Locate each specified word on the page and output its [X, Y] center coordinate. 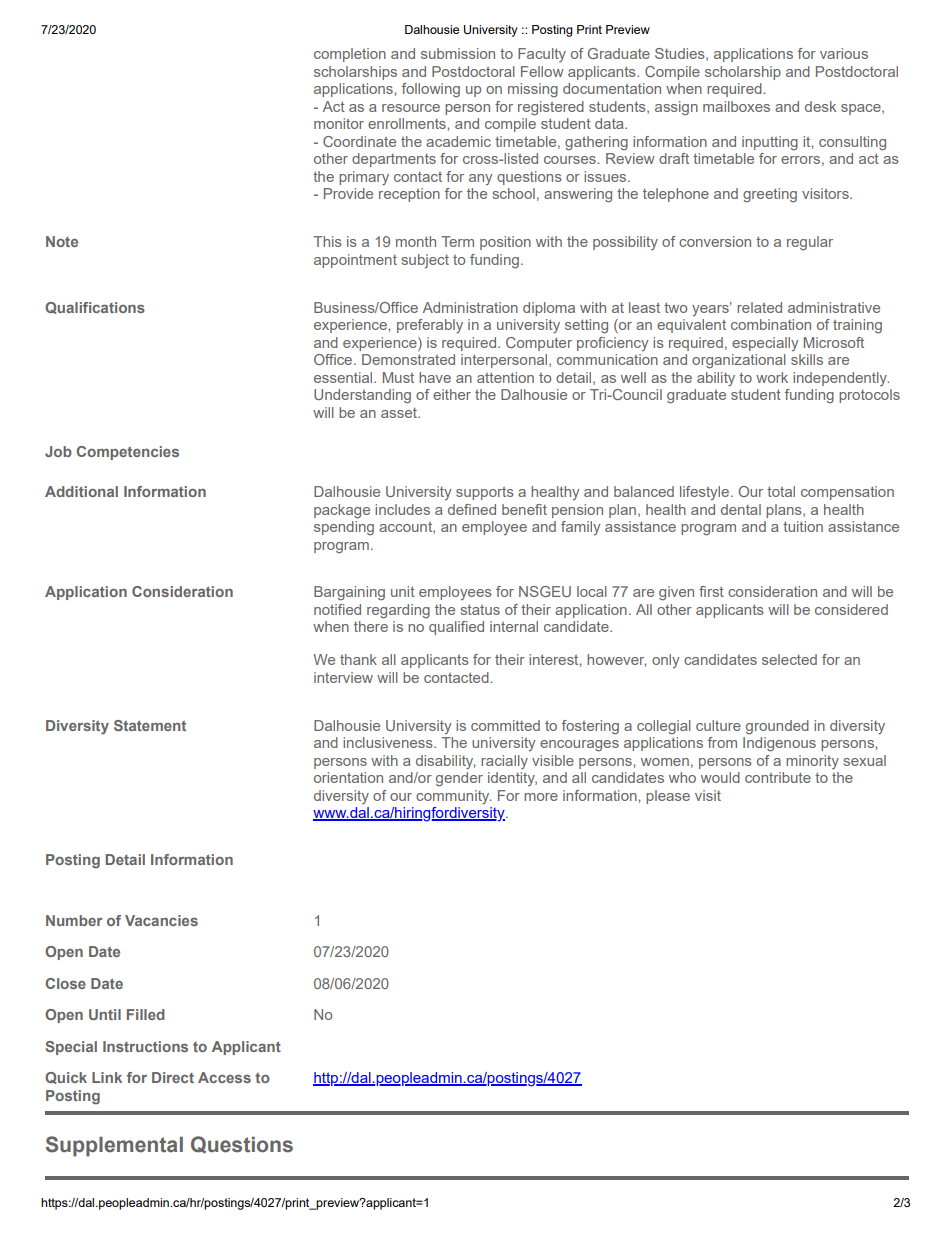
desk [820, 106]
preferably [430, 326]
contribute [778, 777]
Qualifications [95, 308]
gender [459, 779]
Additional [81, 491]
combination [771, 324]
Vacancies [161, 920]
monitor [339, 123]
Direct [173, 1077]
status [480, 609]
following [431, 90]
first [711, 591]
